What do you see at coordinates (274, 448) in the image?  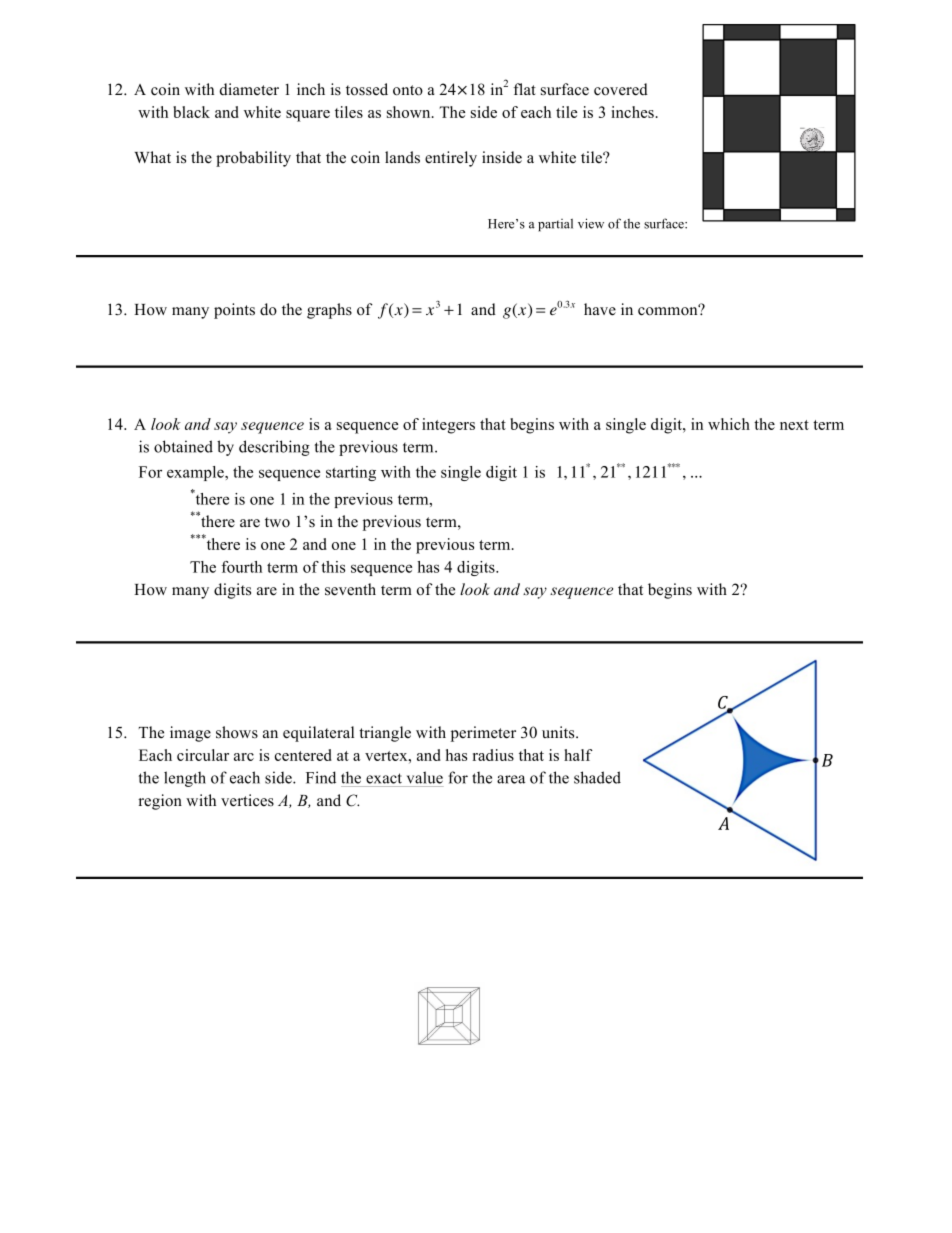 I see `describing` at bounding box center [274, 448].
